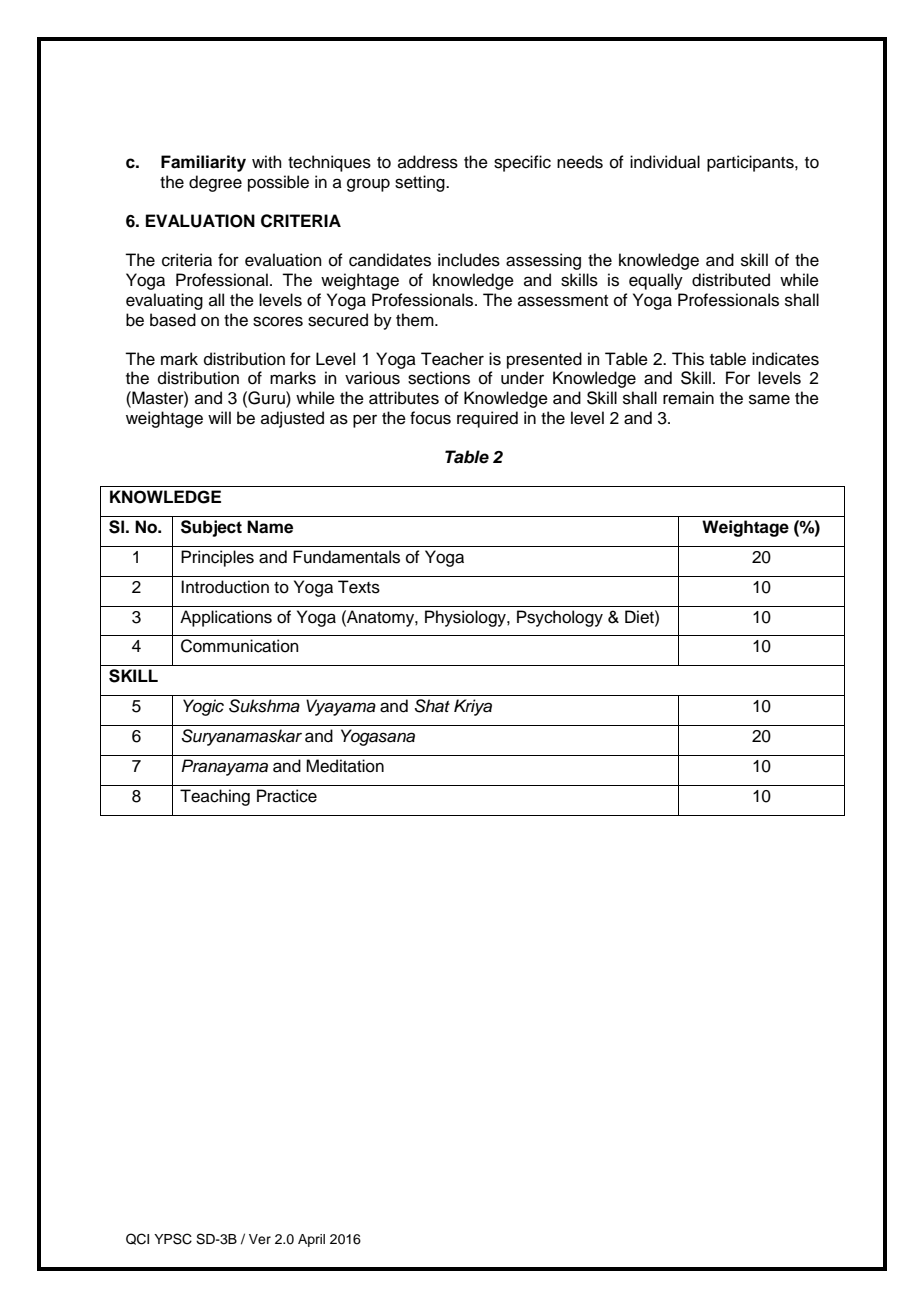  I want to click on Teaching, so click(215, 797).
